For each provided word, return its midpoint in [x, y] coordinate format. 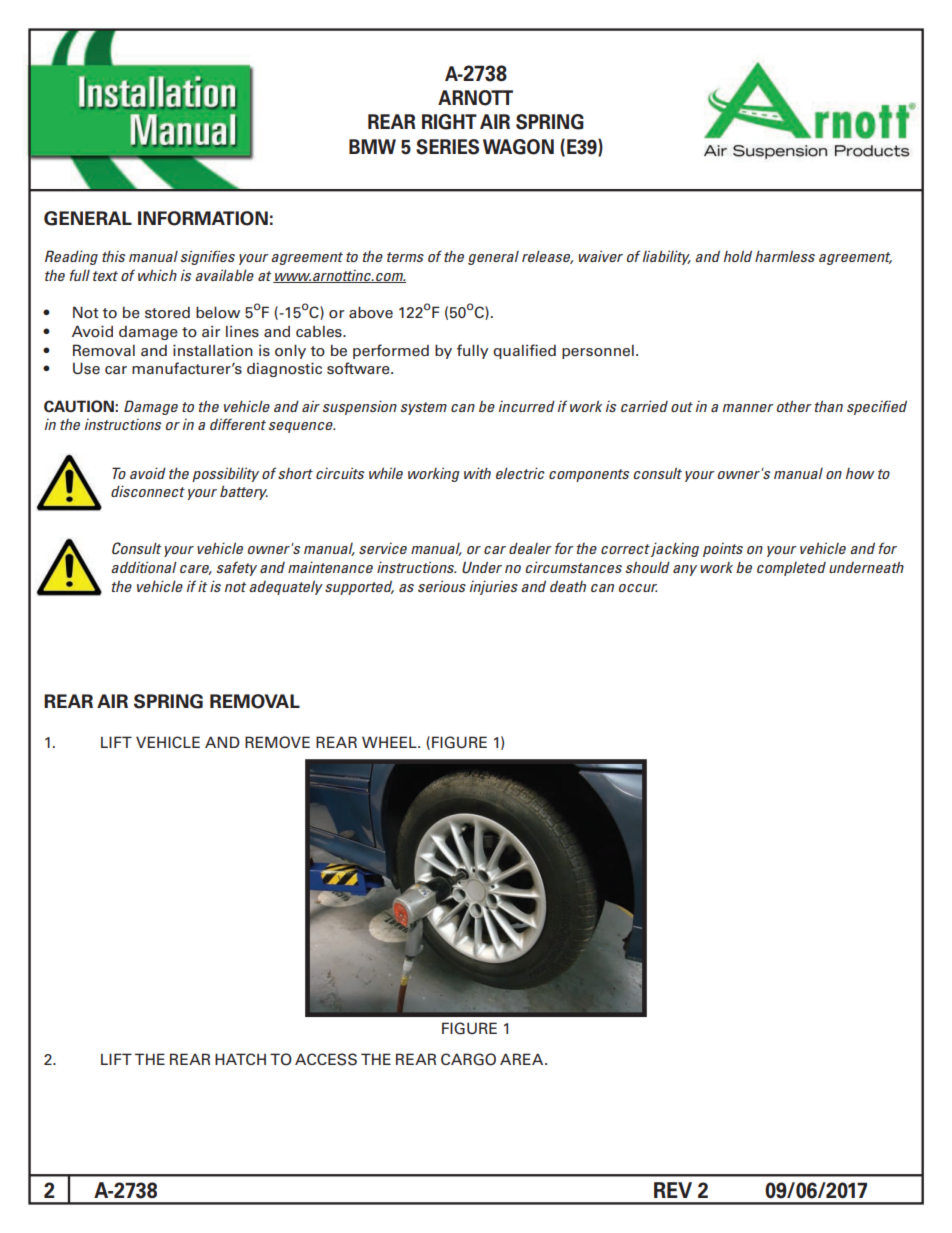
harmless [785, 256]
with [477, 473]
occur [638, 588]
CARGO [468, 1059]
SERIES [447, 147]
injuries [494, 587]
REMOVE [277, 742]
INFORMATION [203, 218]
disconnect [148, 491]
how [860, 473]
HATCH [240, 1059]
